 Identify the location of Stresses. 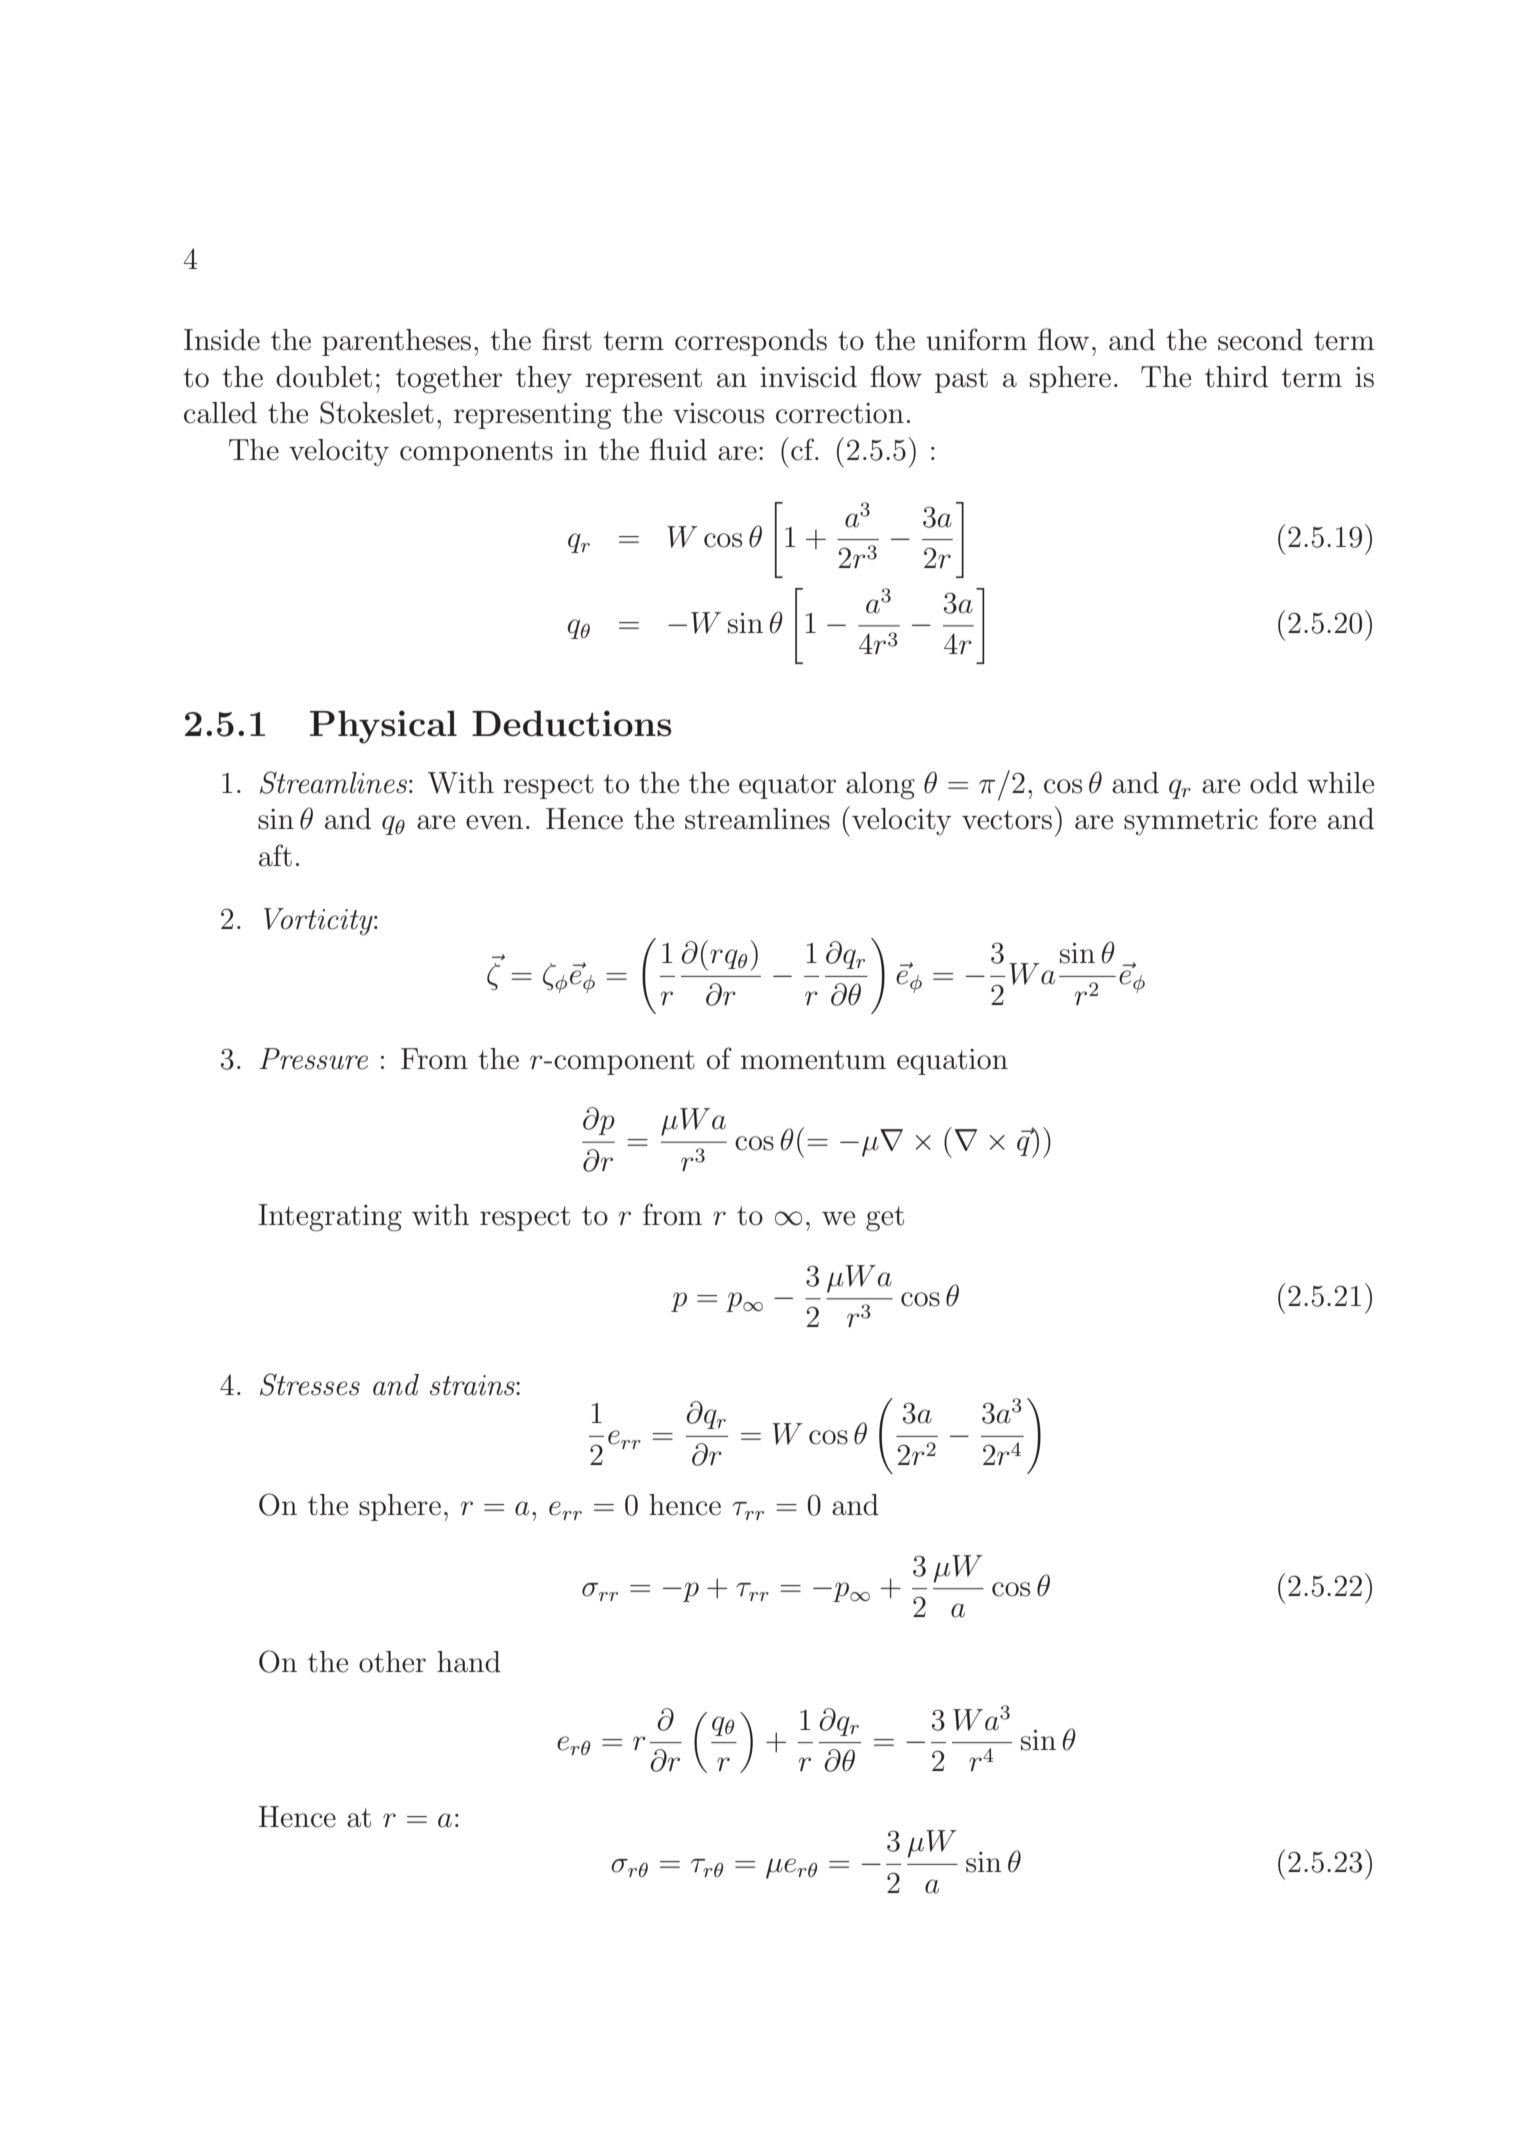
(310, 1384).
